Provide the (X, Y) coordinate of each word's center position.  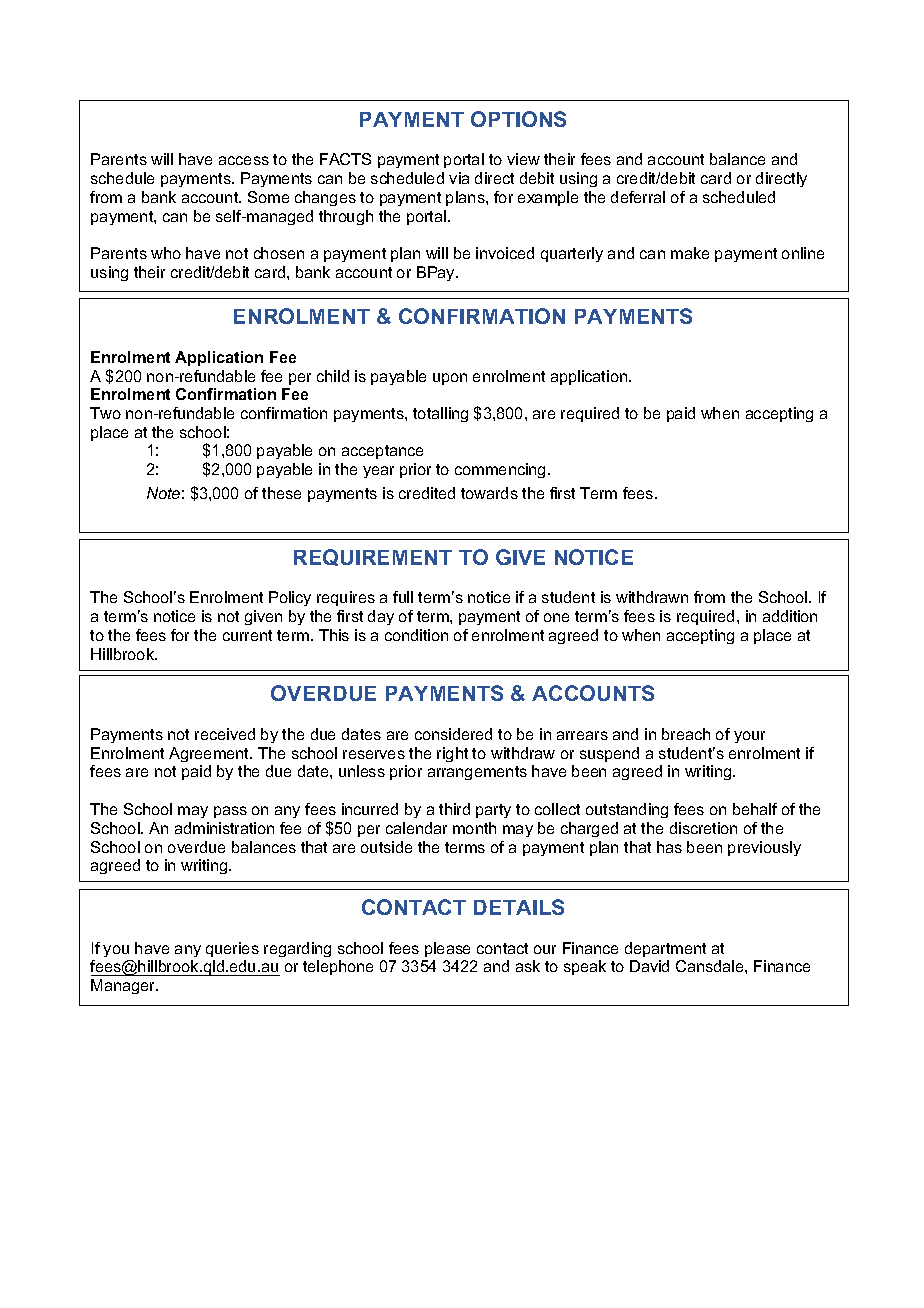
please (447, 949)
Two (105, 413)
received (225, 734)
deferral (638, 197)
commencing (500, 470)
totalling (440, 414)
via (459, 178)
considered (453, 734)
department (665, 949)
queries (232, 949)
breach (686, 734)
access (244, 160)
